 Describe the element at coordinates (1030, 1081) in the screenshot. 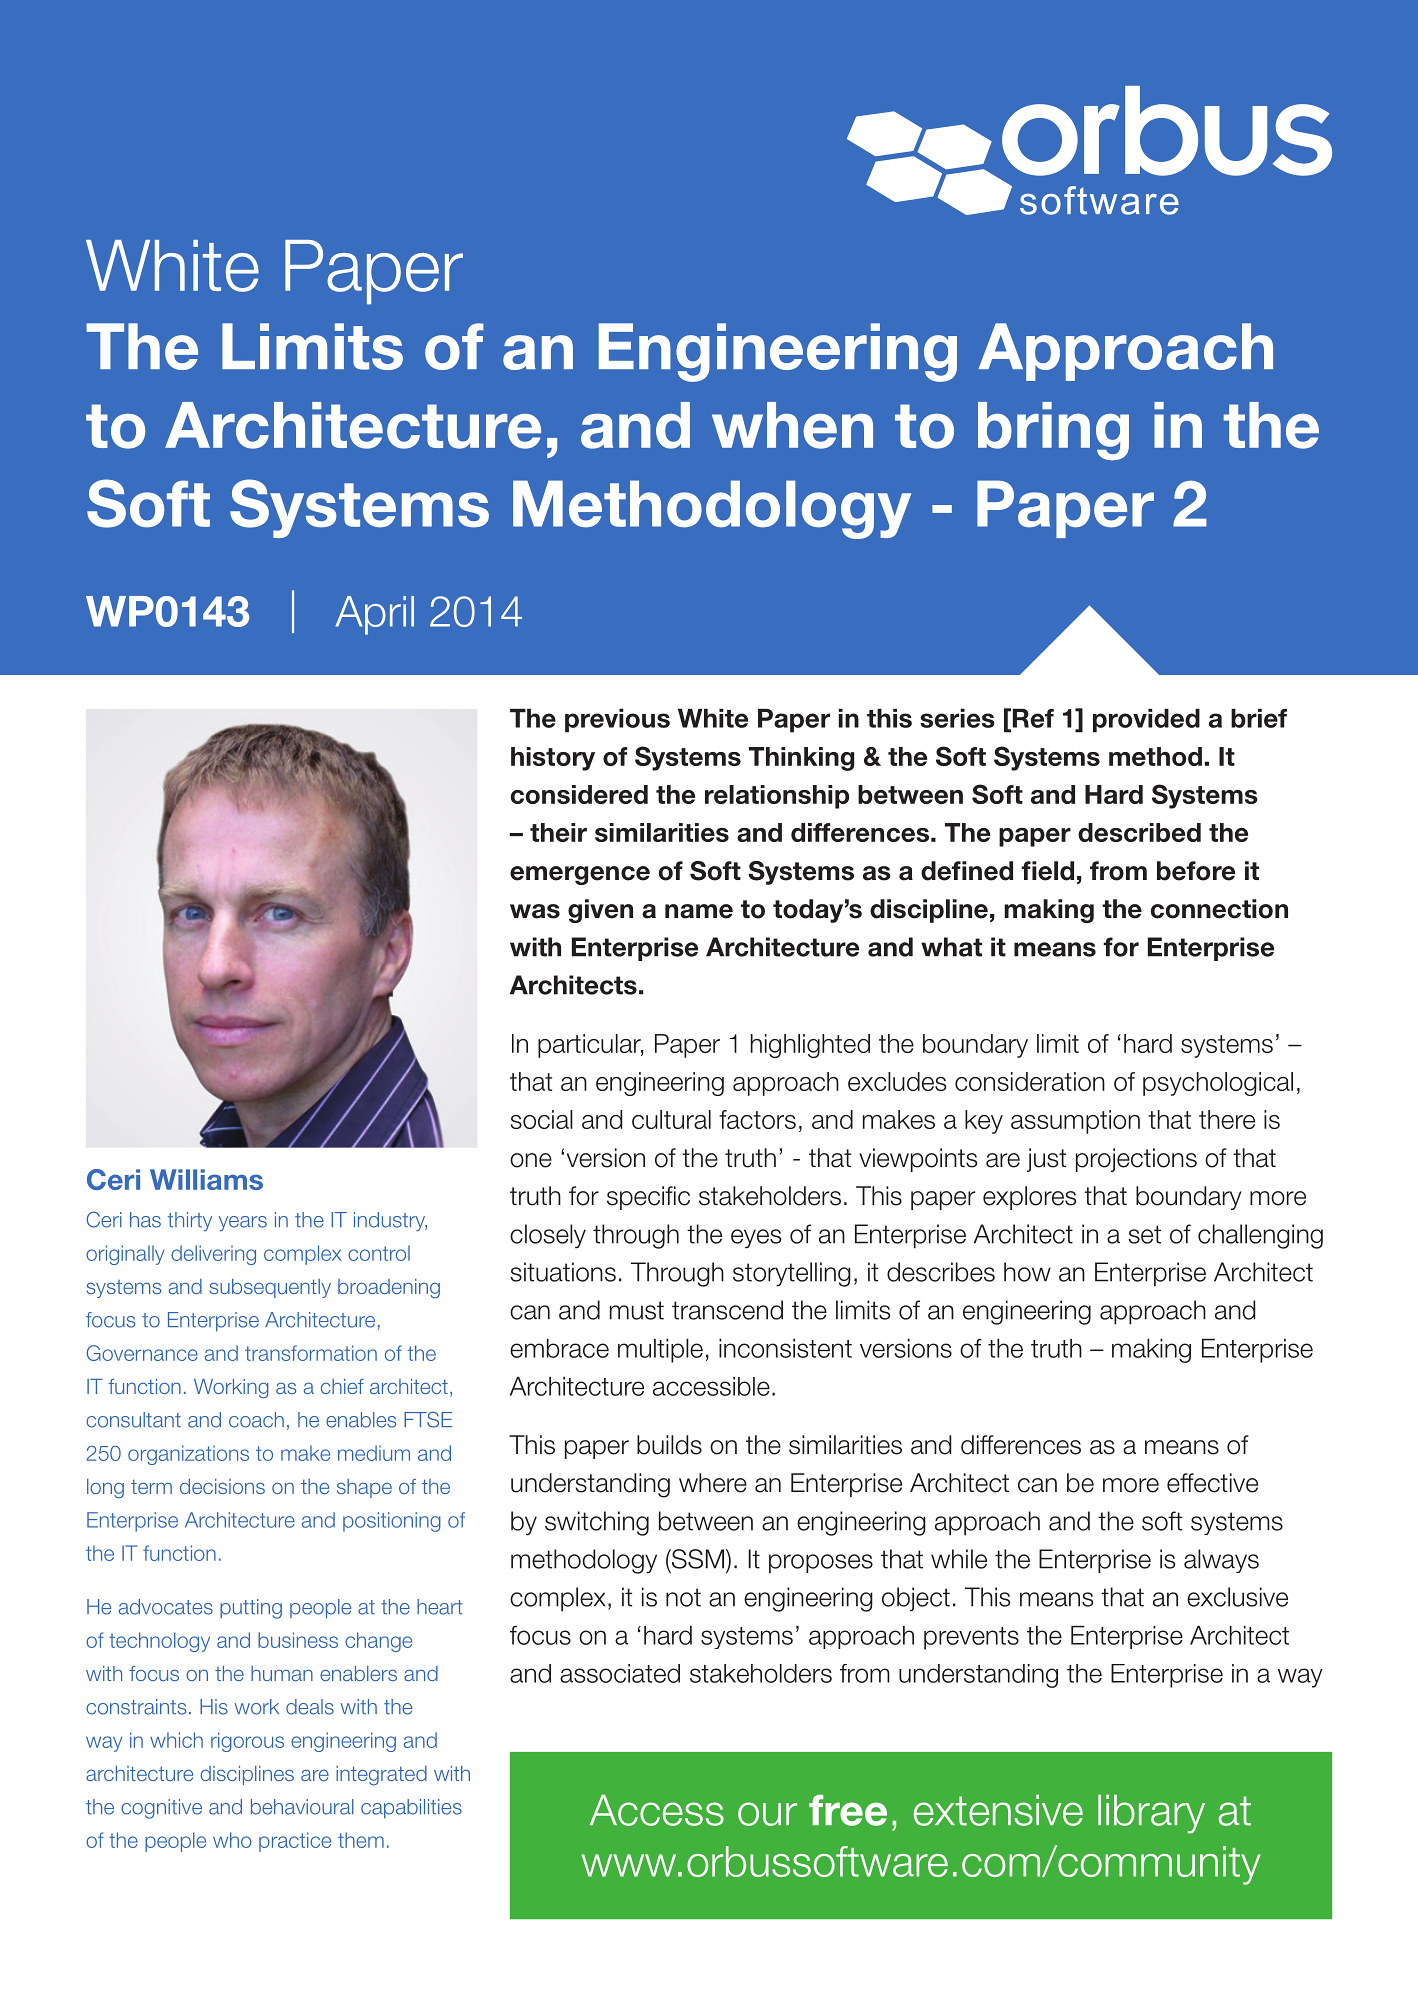

I see `consideration` at that location.
